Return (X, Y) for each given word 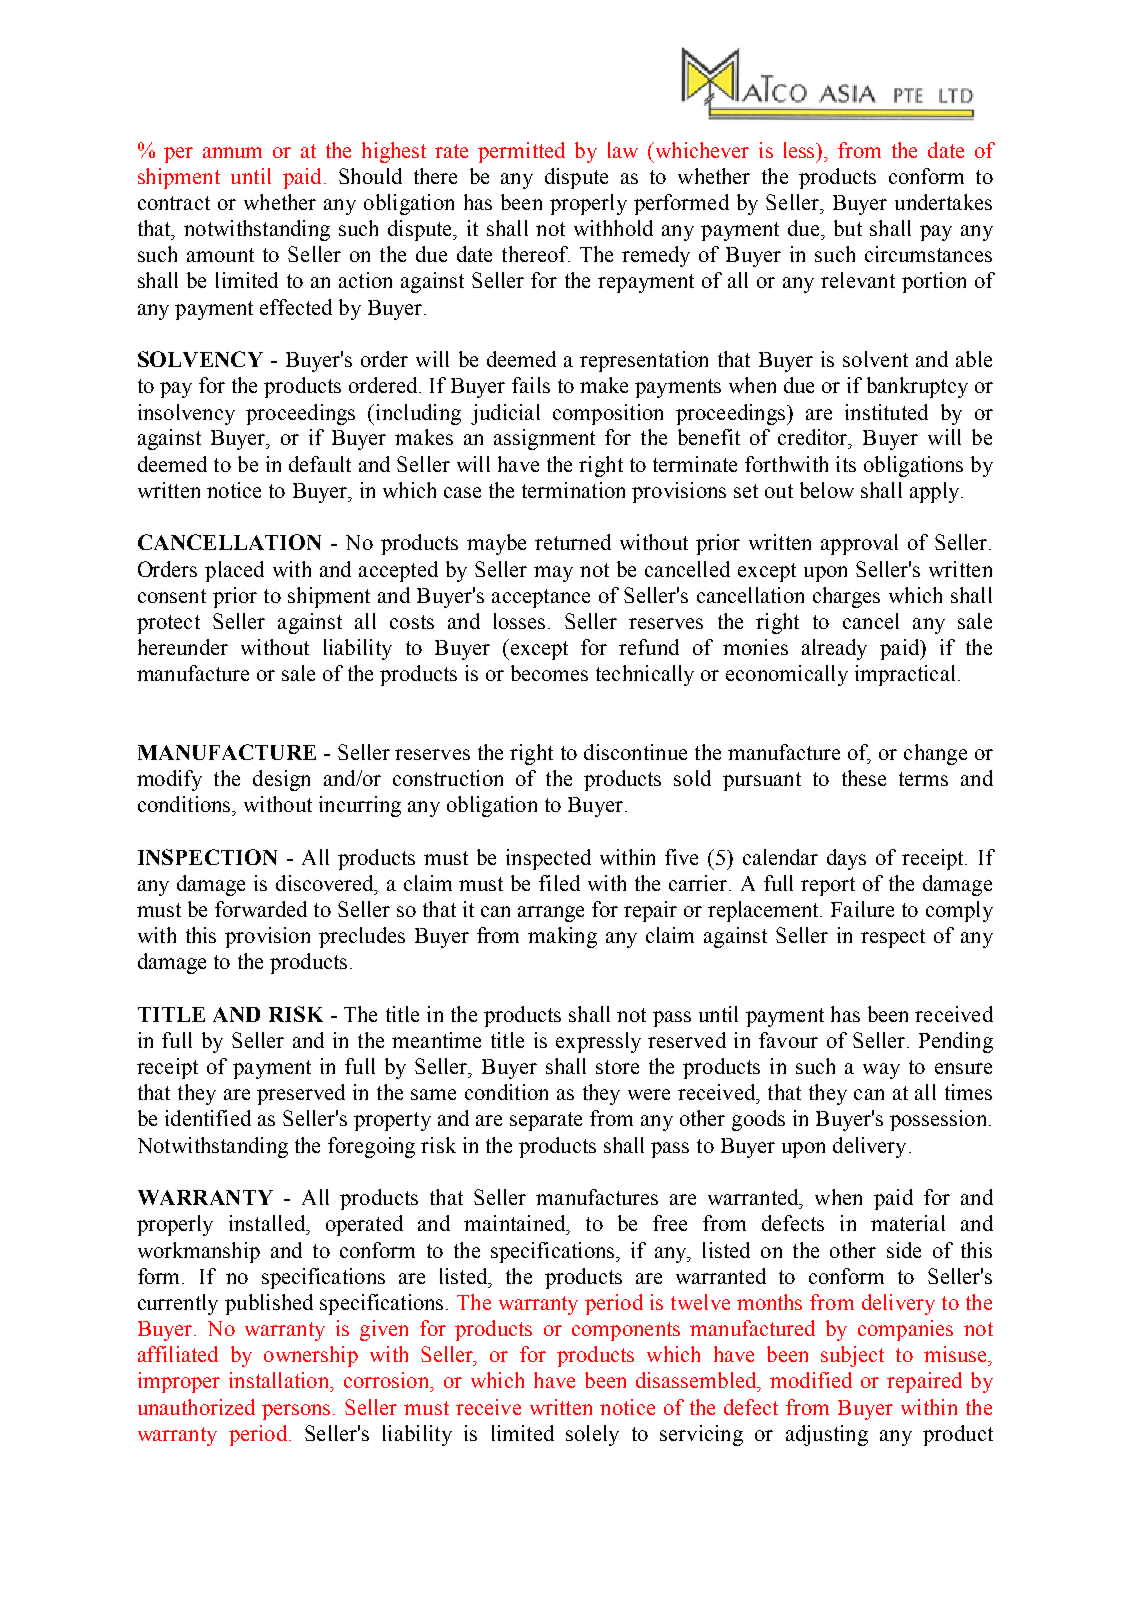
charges (846, 597)
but (848, 228)
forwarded (261, 909)
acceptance (541, 598)
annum (232, 152)
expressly (598, 1042)
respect (893, 938)
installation (280, 1380)
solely (592, 1435)
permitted (521, 152)
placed (234, 571)
